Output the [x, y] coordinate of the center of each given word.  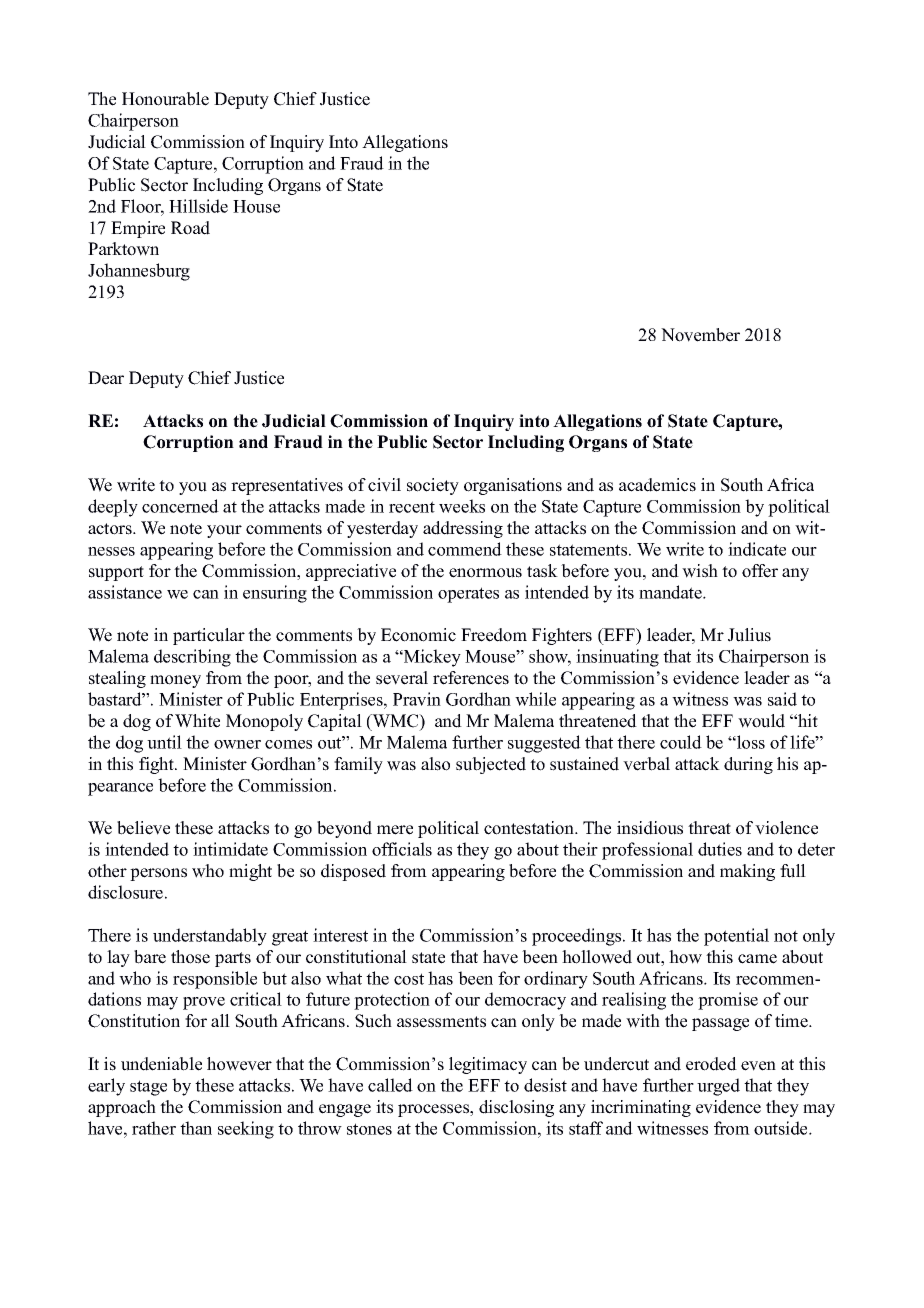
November [700, 335]
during [748, 765]
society [433, 486]
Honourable [165, 99]
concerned [180, 506]
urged [718, 1087]
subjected [491, 765]
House [256, 206]
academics [657, 485]
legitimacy [488, 1065]
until [164, 742]
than [196, 1128]
